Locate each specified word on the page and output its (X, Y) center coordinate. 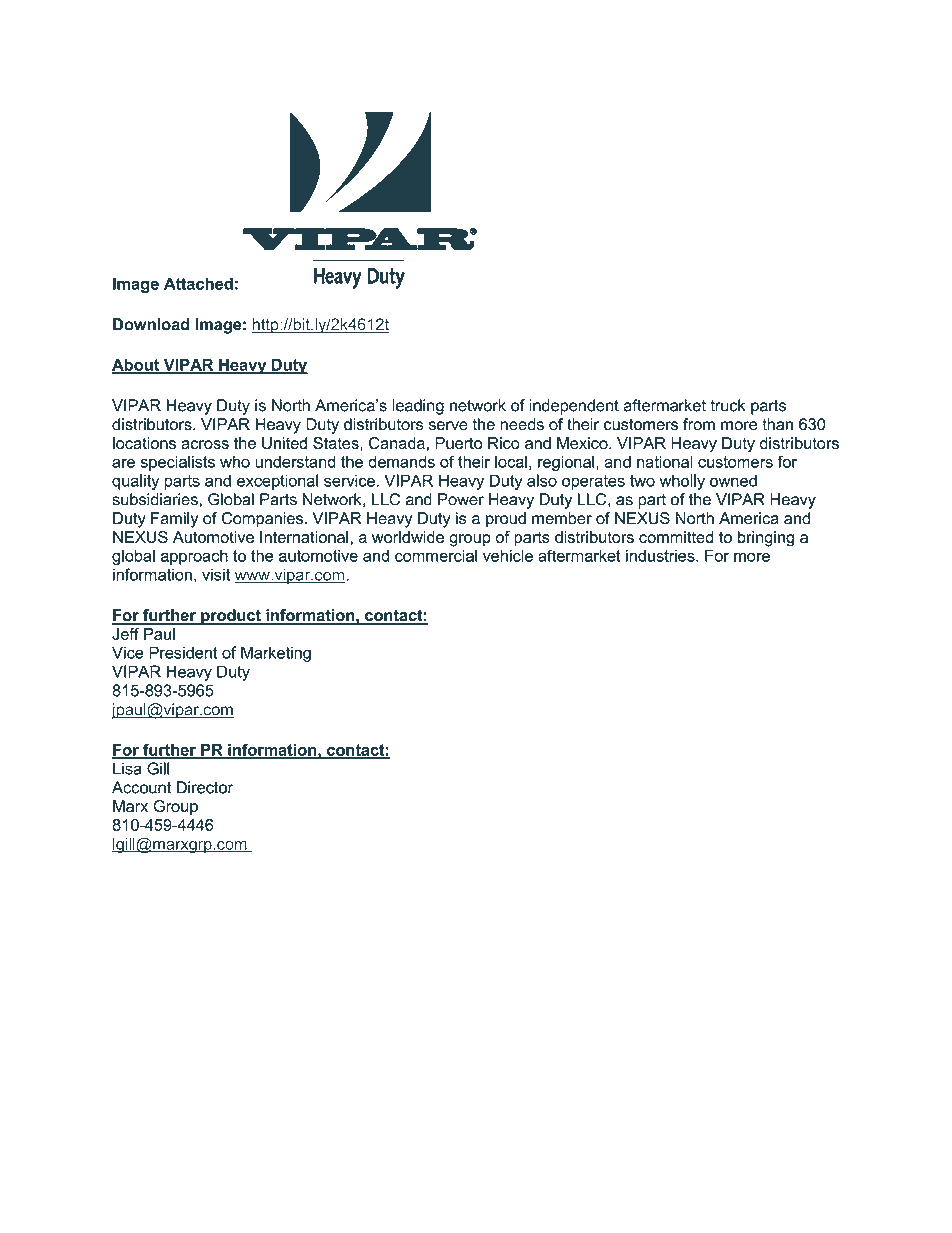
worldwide (408, 537)
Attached (198, 283)
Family (174, 520)
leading (418, 407)
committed (676, 537)
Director (205, 787)
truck (727, 405)
